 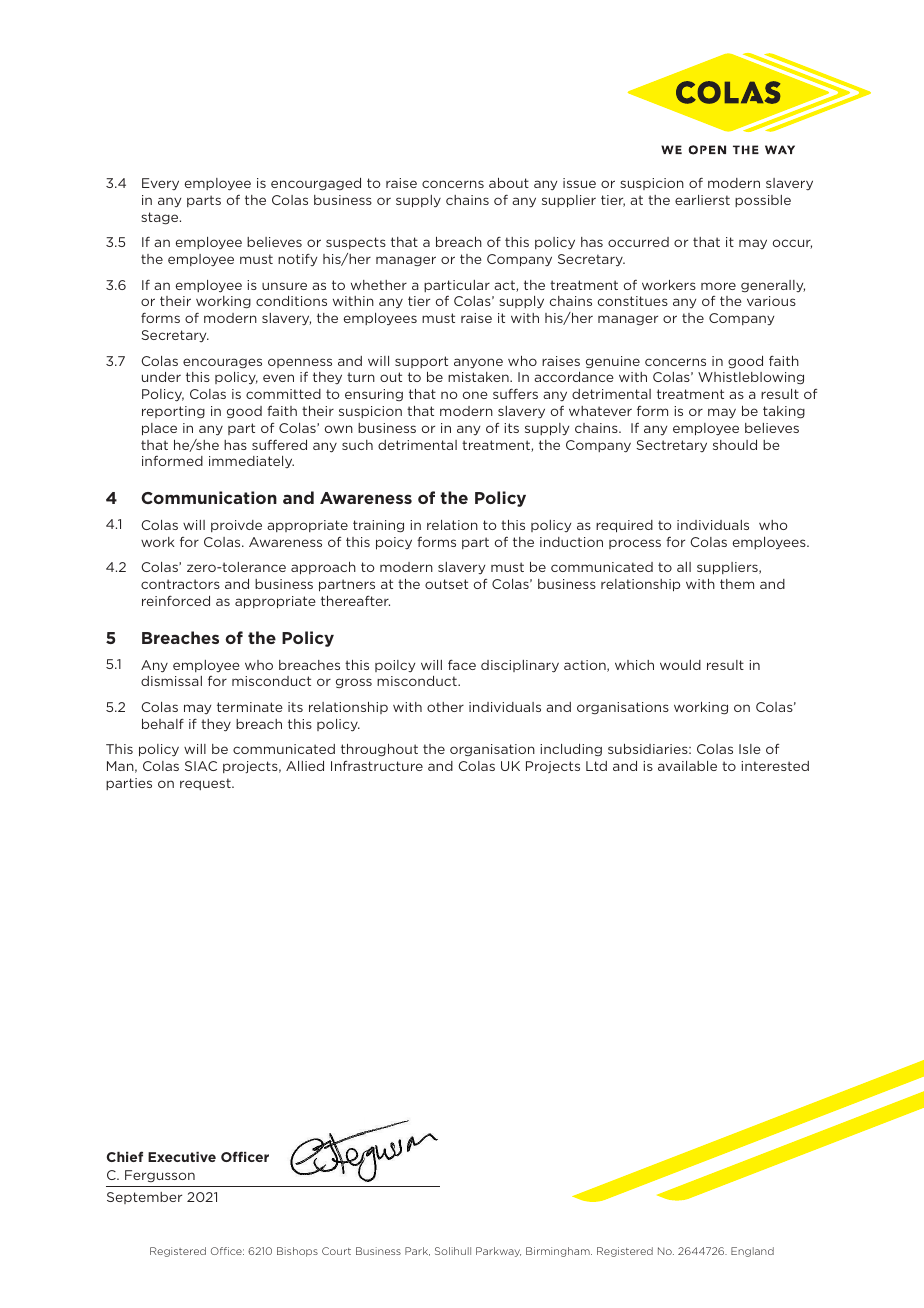 I want to click on September, so click(x=144, y=1198).
